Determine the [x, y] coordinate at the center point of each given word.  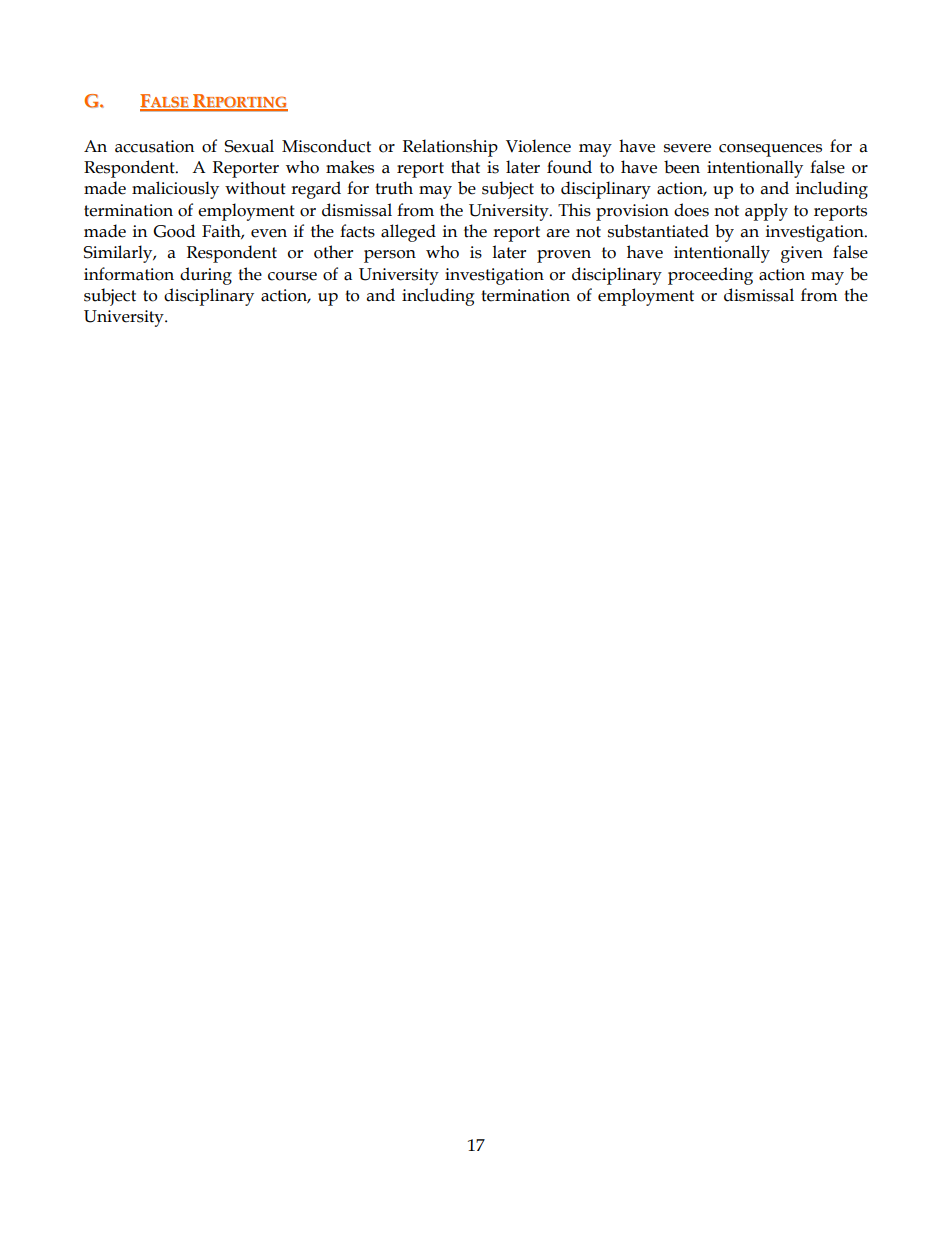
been [682, 167]
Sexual [249, 146]
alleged [408, 233]
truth [394, 188]
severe [687, 148]
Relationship [450, 148]
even [269, 233]
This [574, 210]
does [691, 210]
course [292, 276]
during [206, 276]
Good [174, 231]
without [255, 188]
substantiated [658, 231]
